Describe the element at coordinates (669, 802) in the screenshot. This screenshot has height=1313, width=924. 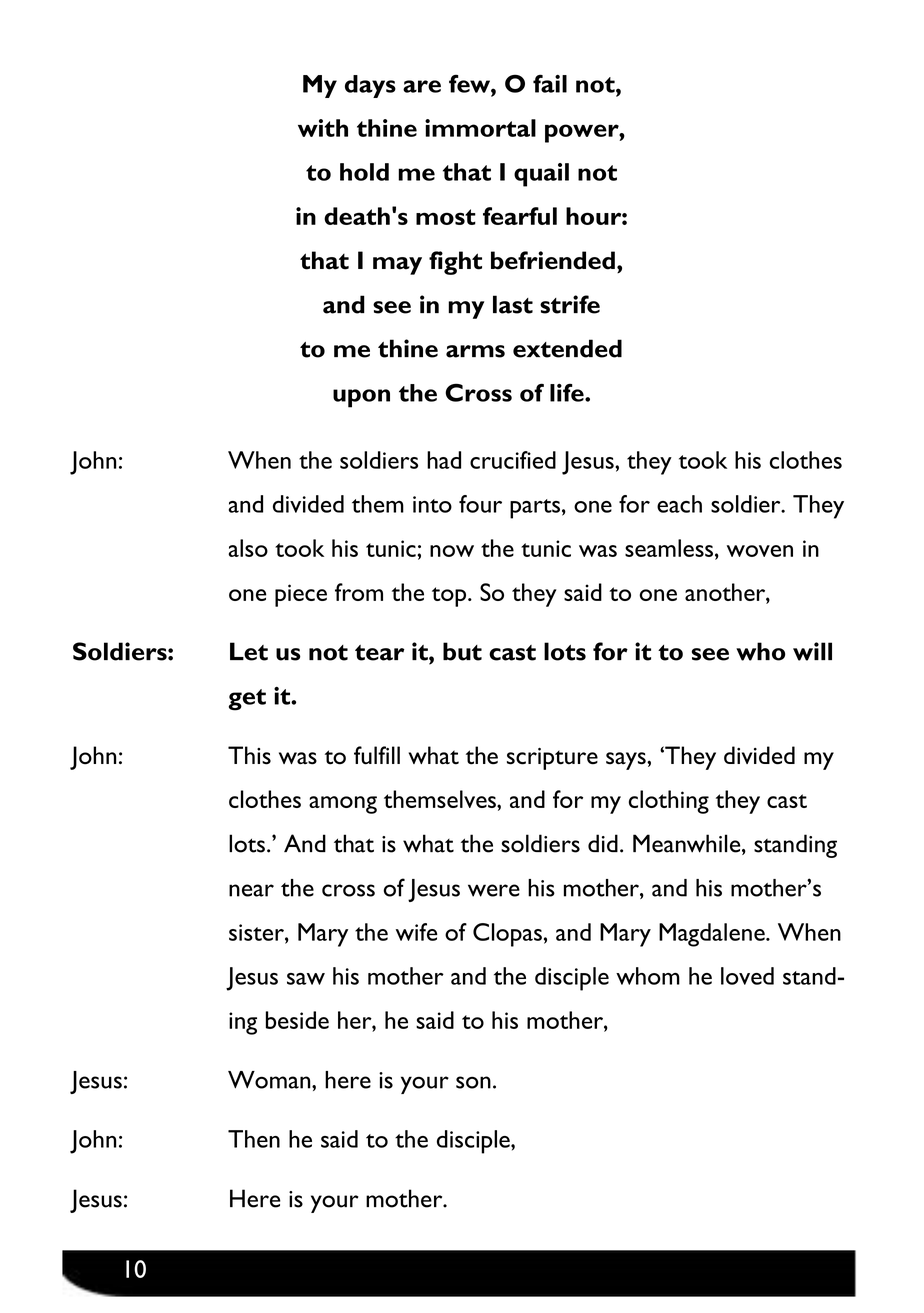
I see `clothing` at that location.
